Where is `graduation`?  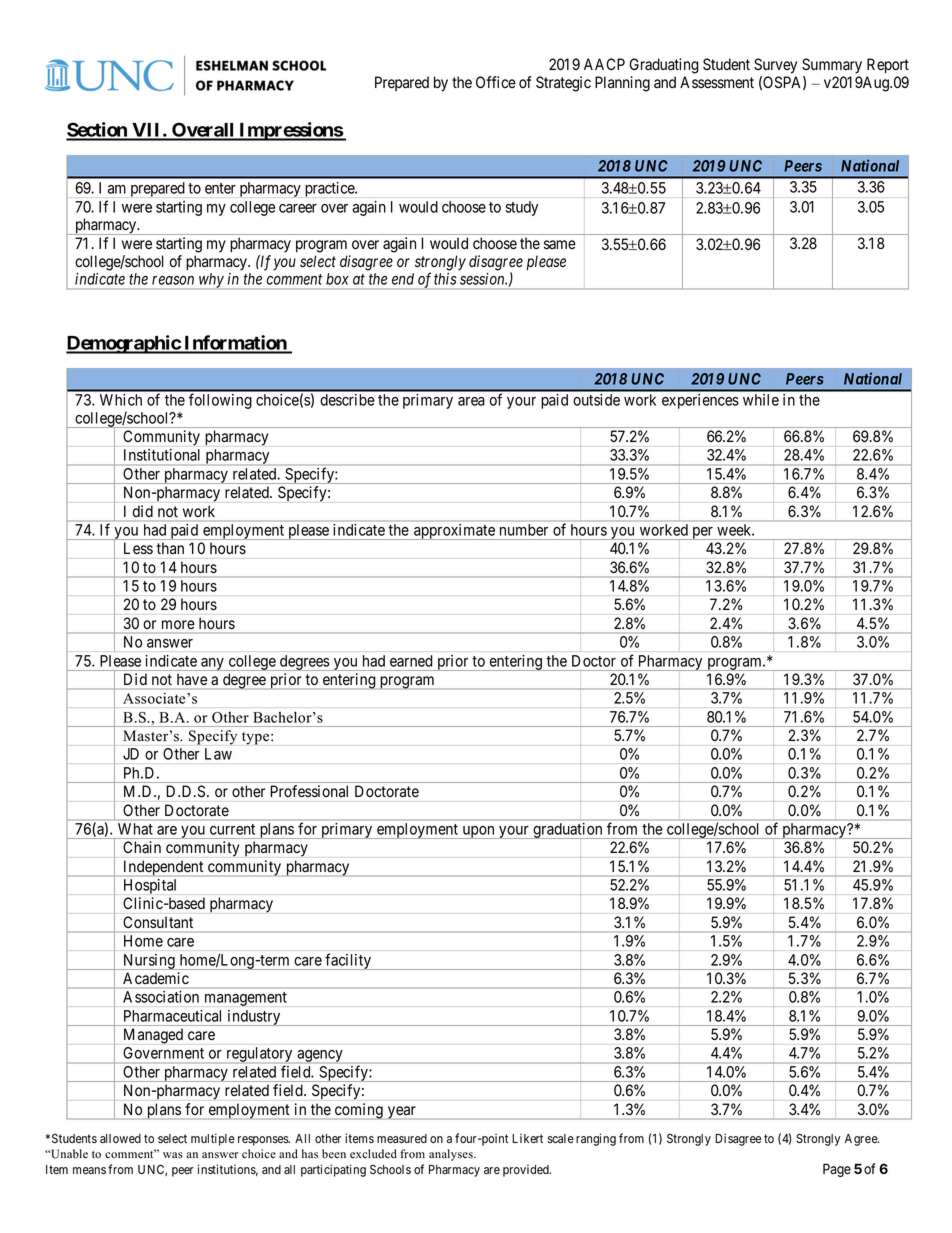 graduation is located at coordinates (568, 831).
